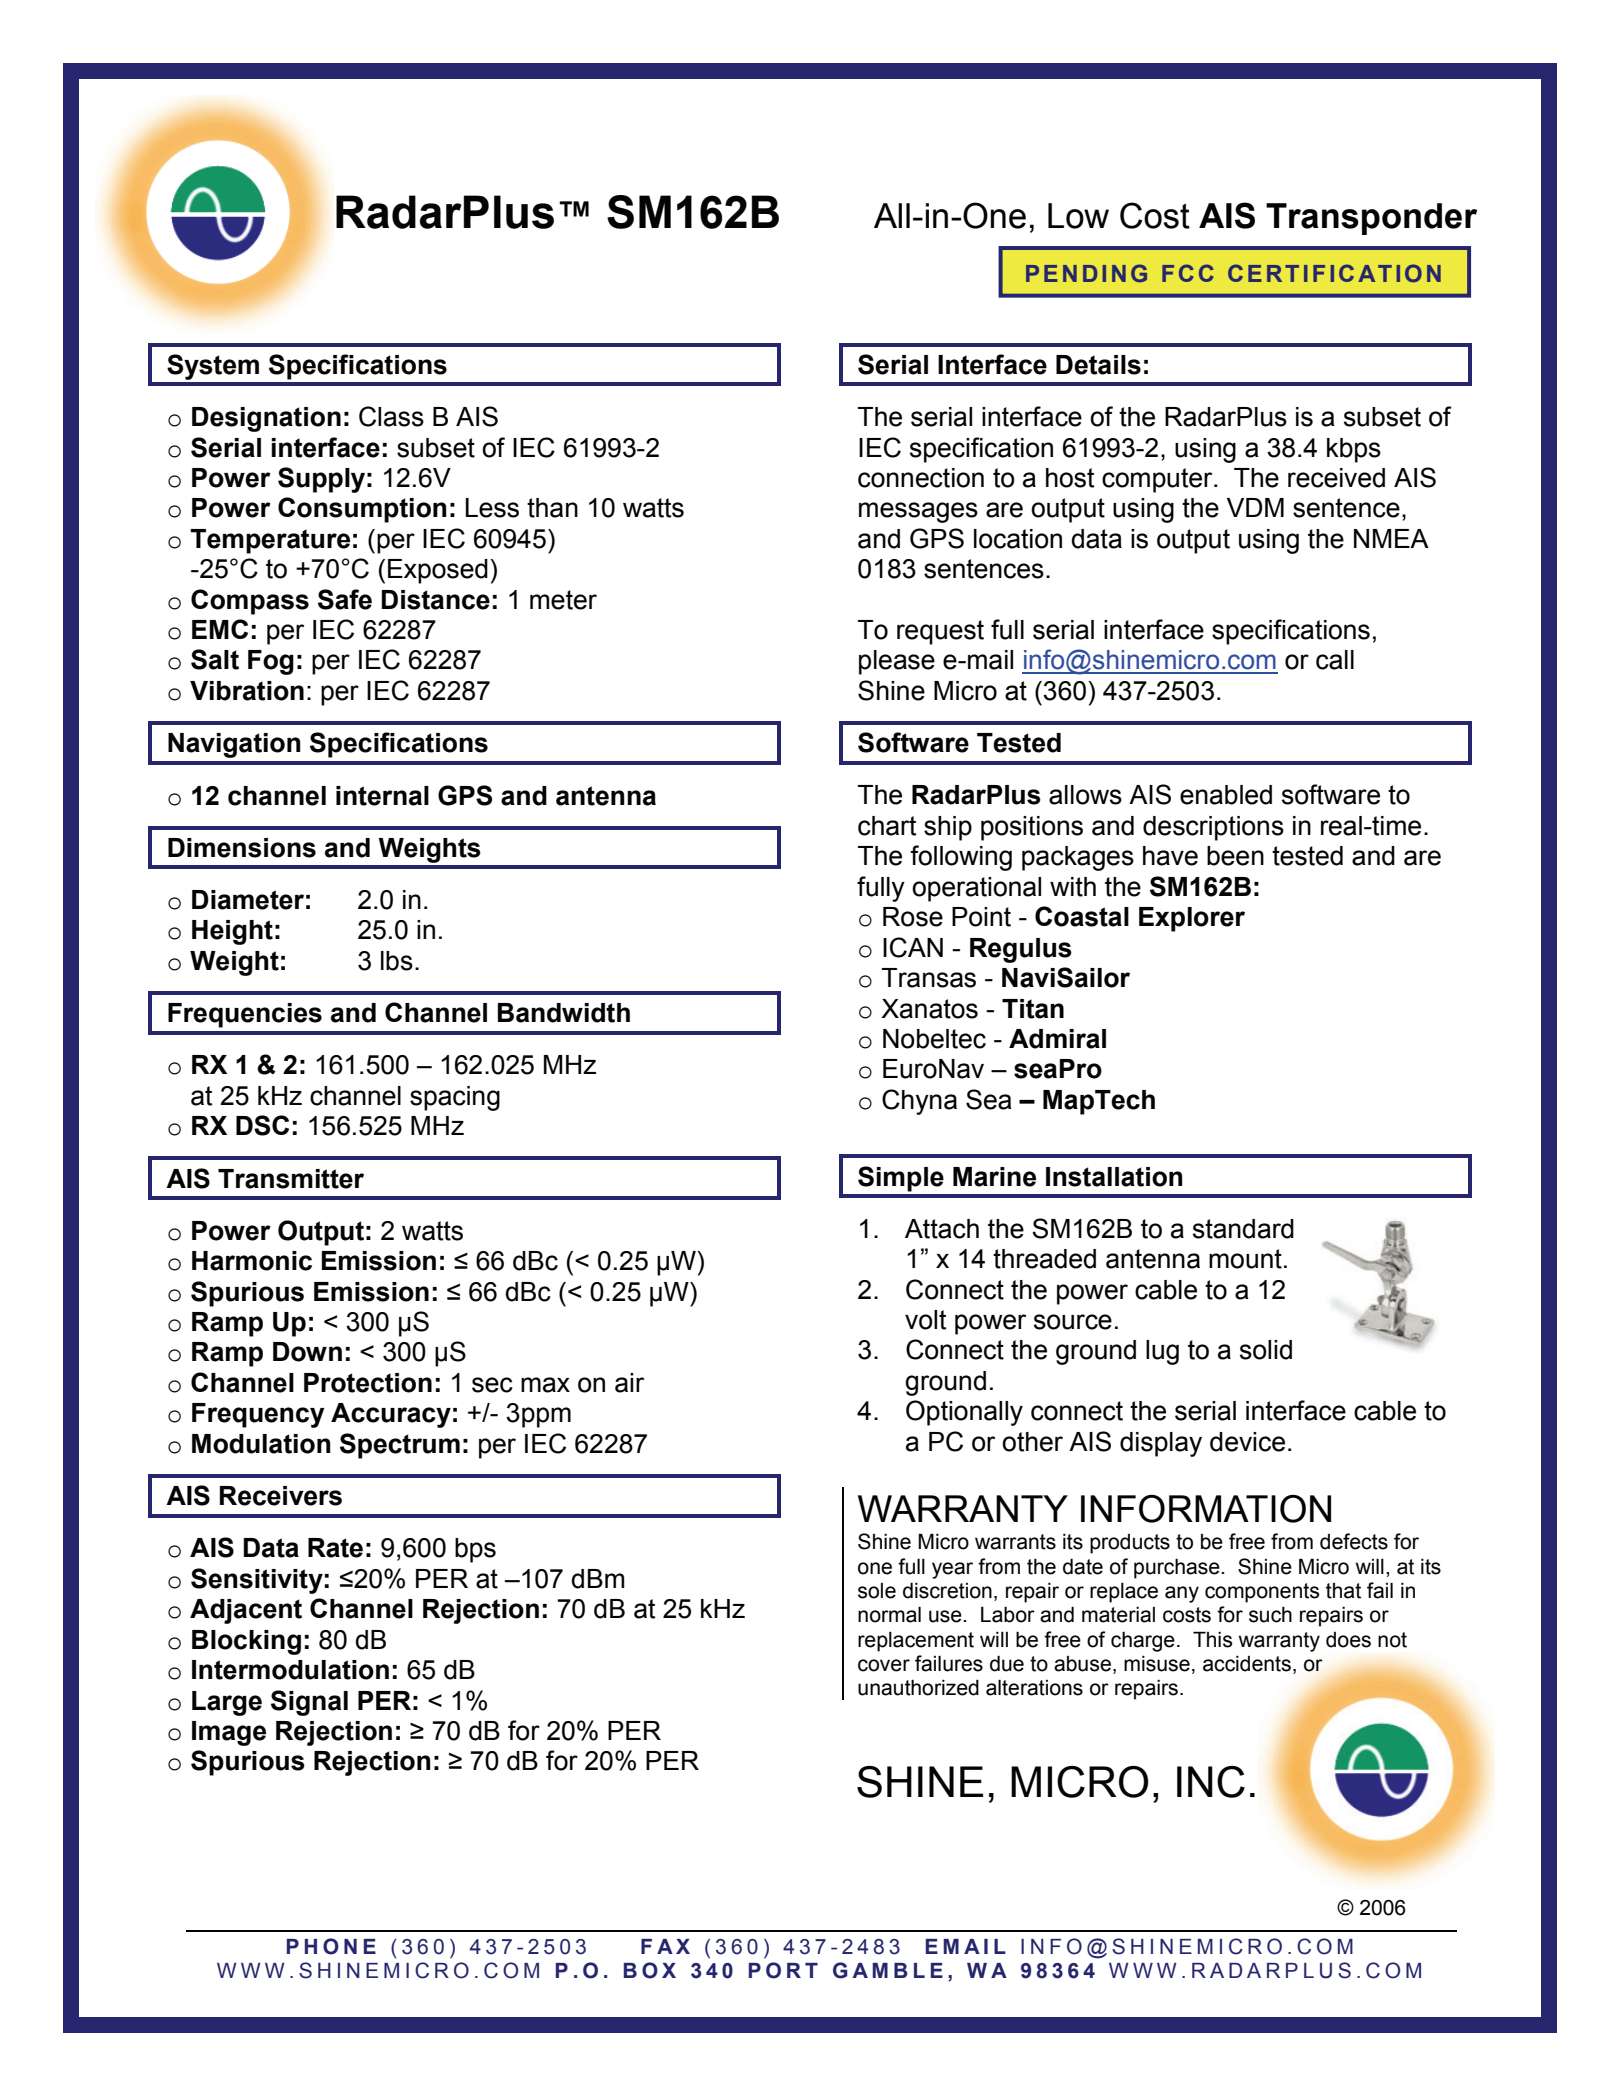 The height and width of the screenshot is (2096, 1620). What do you see at coordinates (1266, 1350) in the screenshot?
I see `solid` at bounding box center [1266, 1350].
